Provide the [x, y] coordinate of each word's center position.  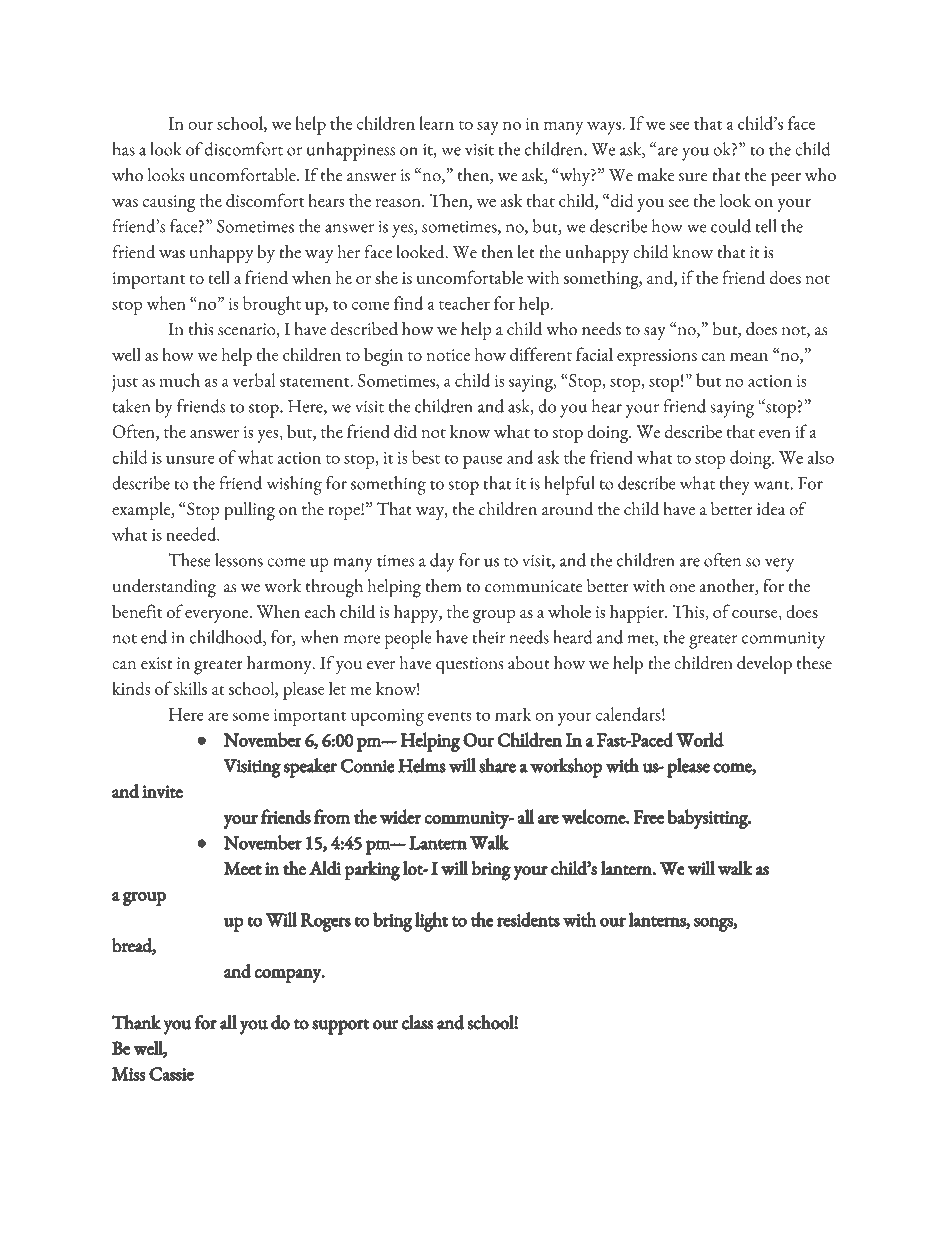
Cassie [171, 1074]
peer [786, 180]
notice [448, 355]
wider [400, 816]
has [124, 149]
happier [638, 613]
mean [749, 357]
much [179, 380]
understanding [164, 588]
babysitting [708, 819]
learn [436, 123]
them [443, 586]
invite [162, 792]
